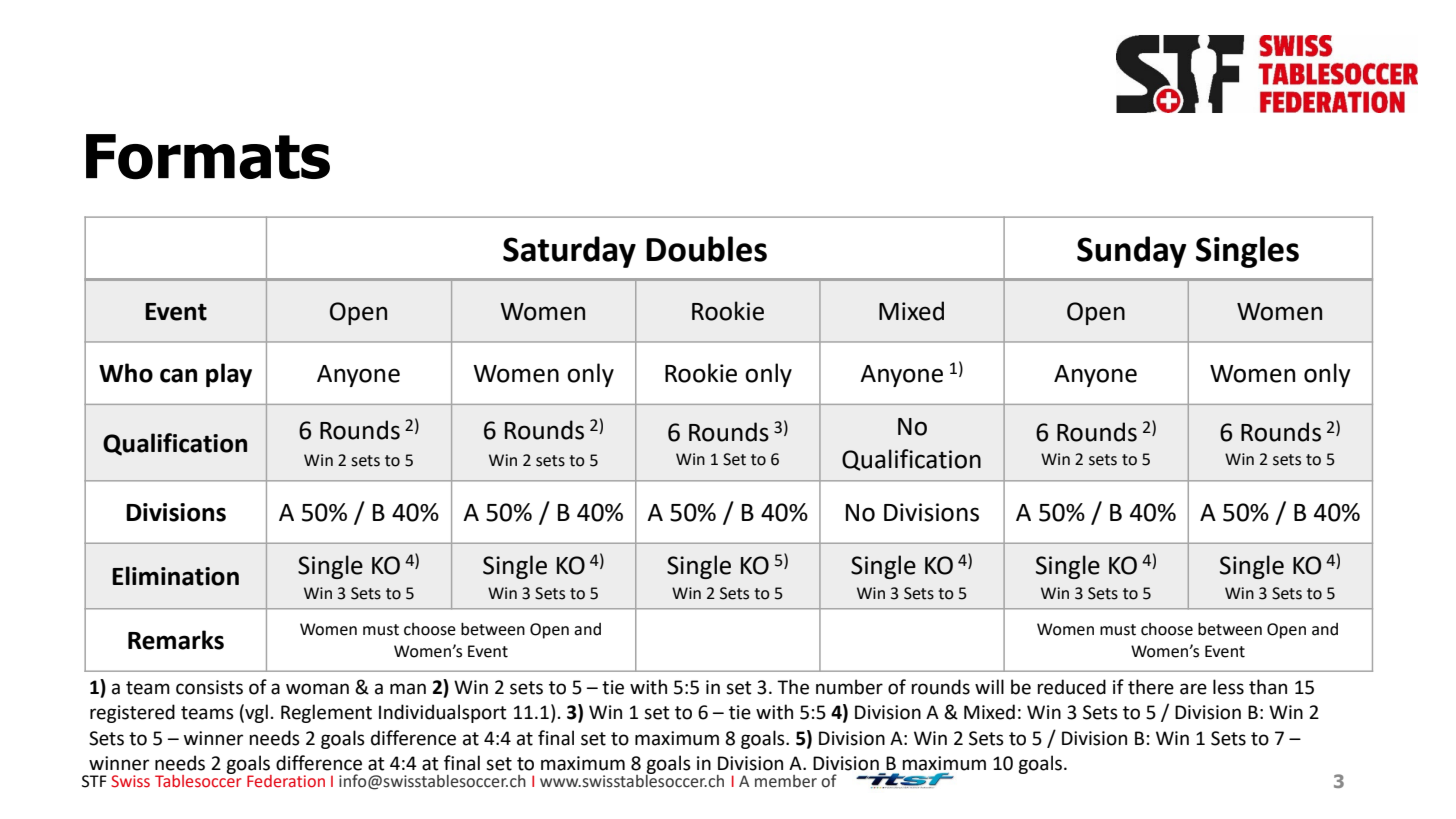 This document has width=1456, height=819. What do you see at coordinates (229, 375) in the document?
I see `play` at bounding box center [229, 375].
